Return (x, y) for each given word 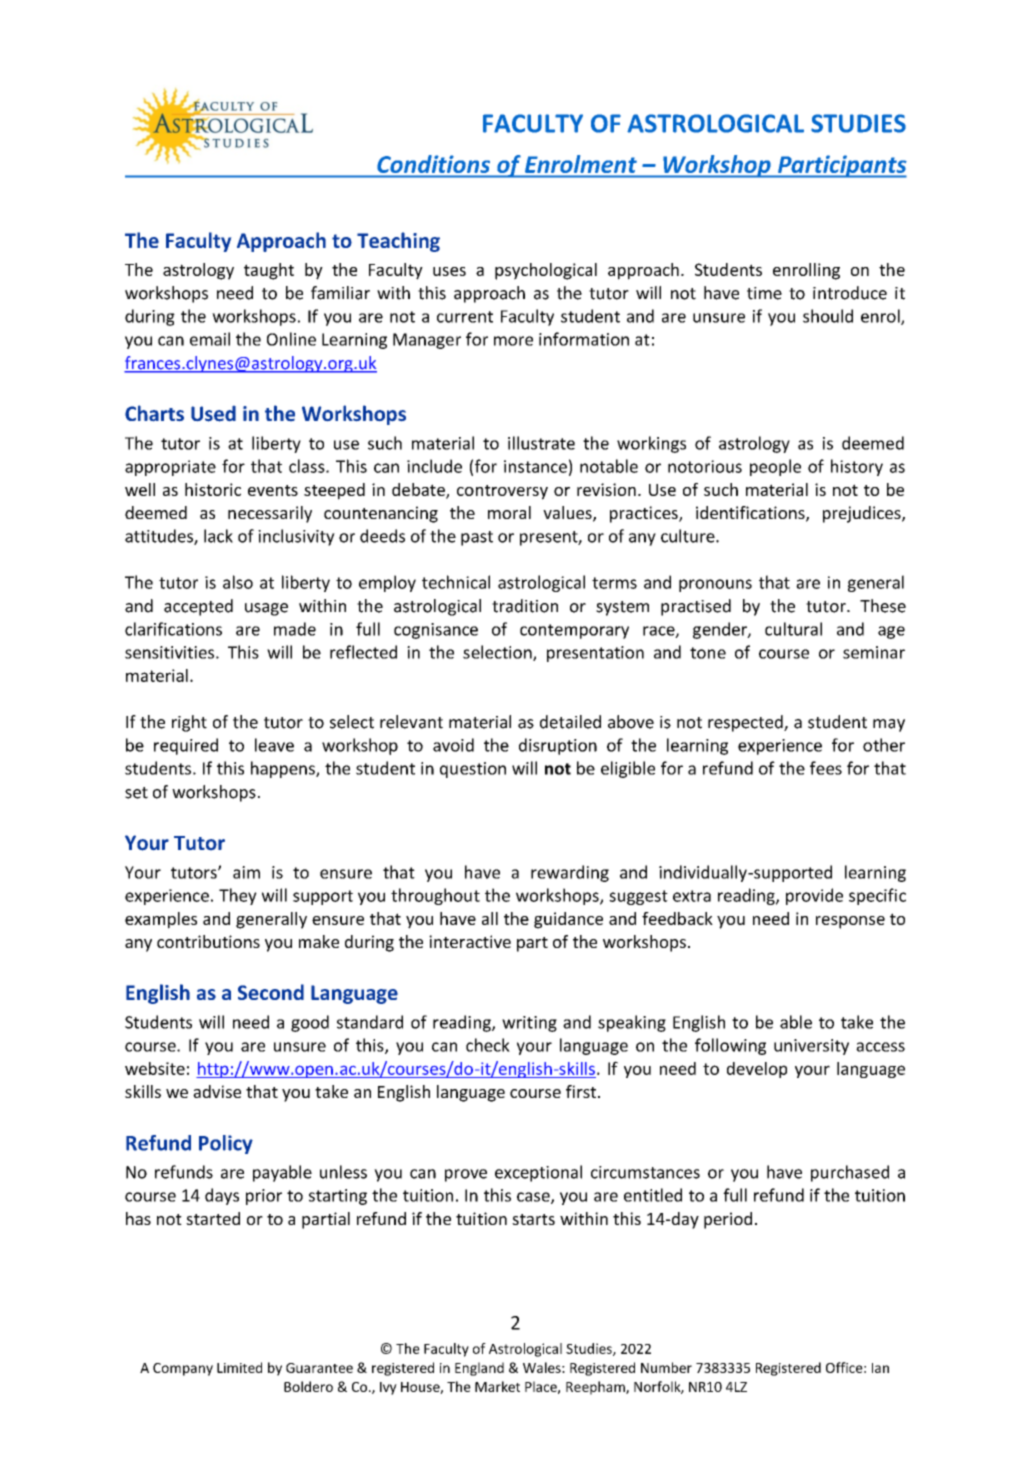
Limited (239, 1367)
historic (213, 489)
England (479, 1369)
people (775, 467)
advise (217, 1091)
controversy (502, 492)
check (488, 1045)
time (764, 293)
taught (269, 271)
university (811, 1047)
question (473, 770)
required (186, 746)
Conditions (434, 164)
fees (826, 768)
